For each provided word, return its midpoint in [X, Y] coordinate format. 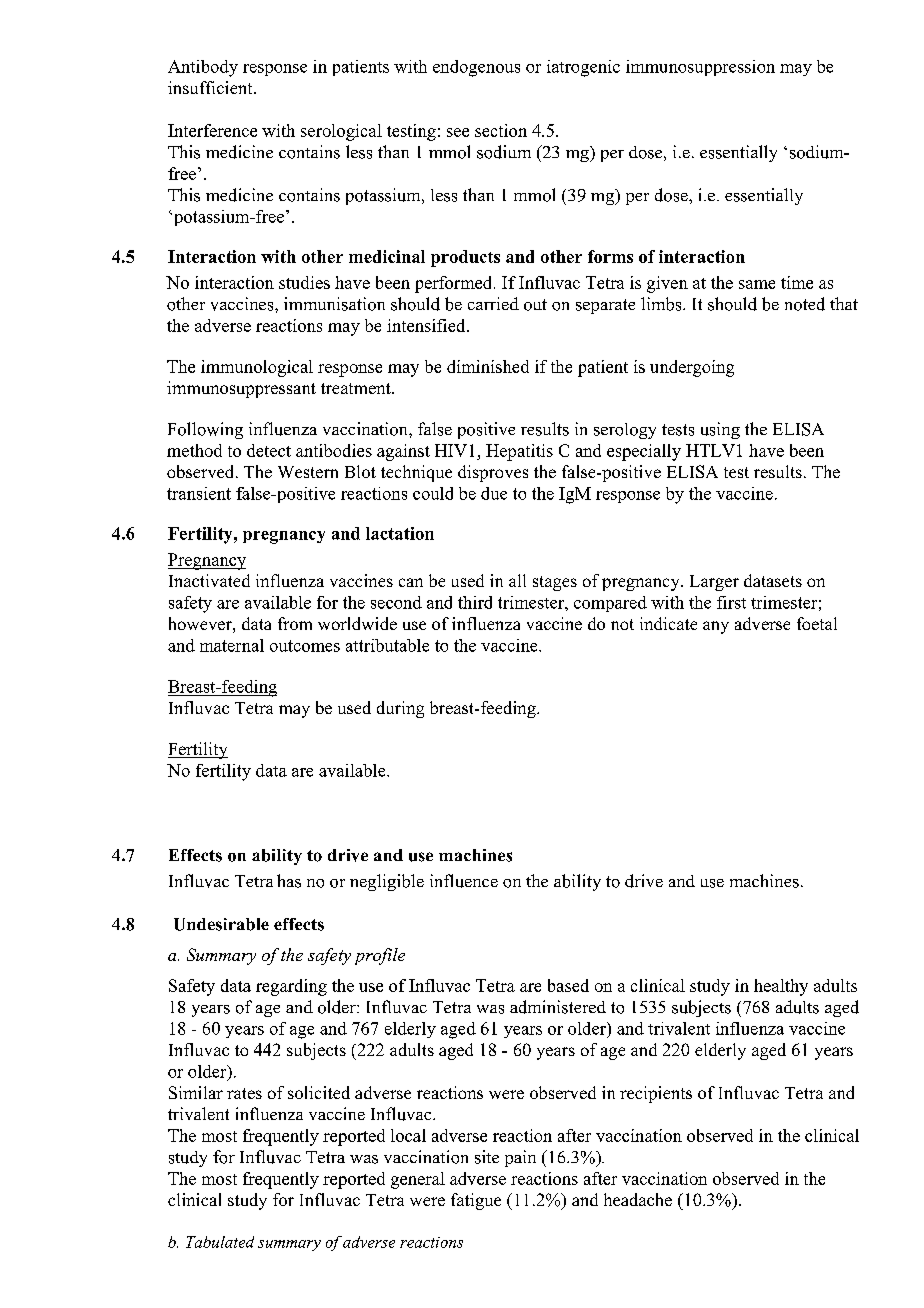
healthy [781, 987]
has [289, 881]
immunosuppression [700, 68]
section [501, 130]
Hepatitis [519, 452]
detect [269, 450]
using [720, 430]
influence [464, 881]
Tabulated [220, 1242]
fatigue [476, 1201]
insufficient [211, 87]
